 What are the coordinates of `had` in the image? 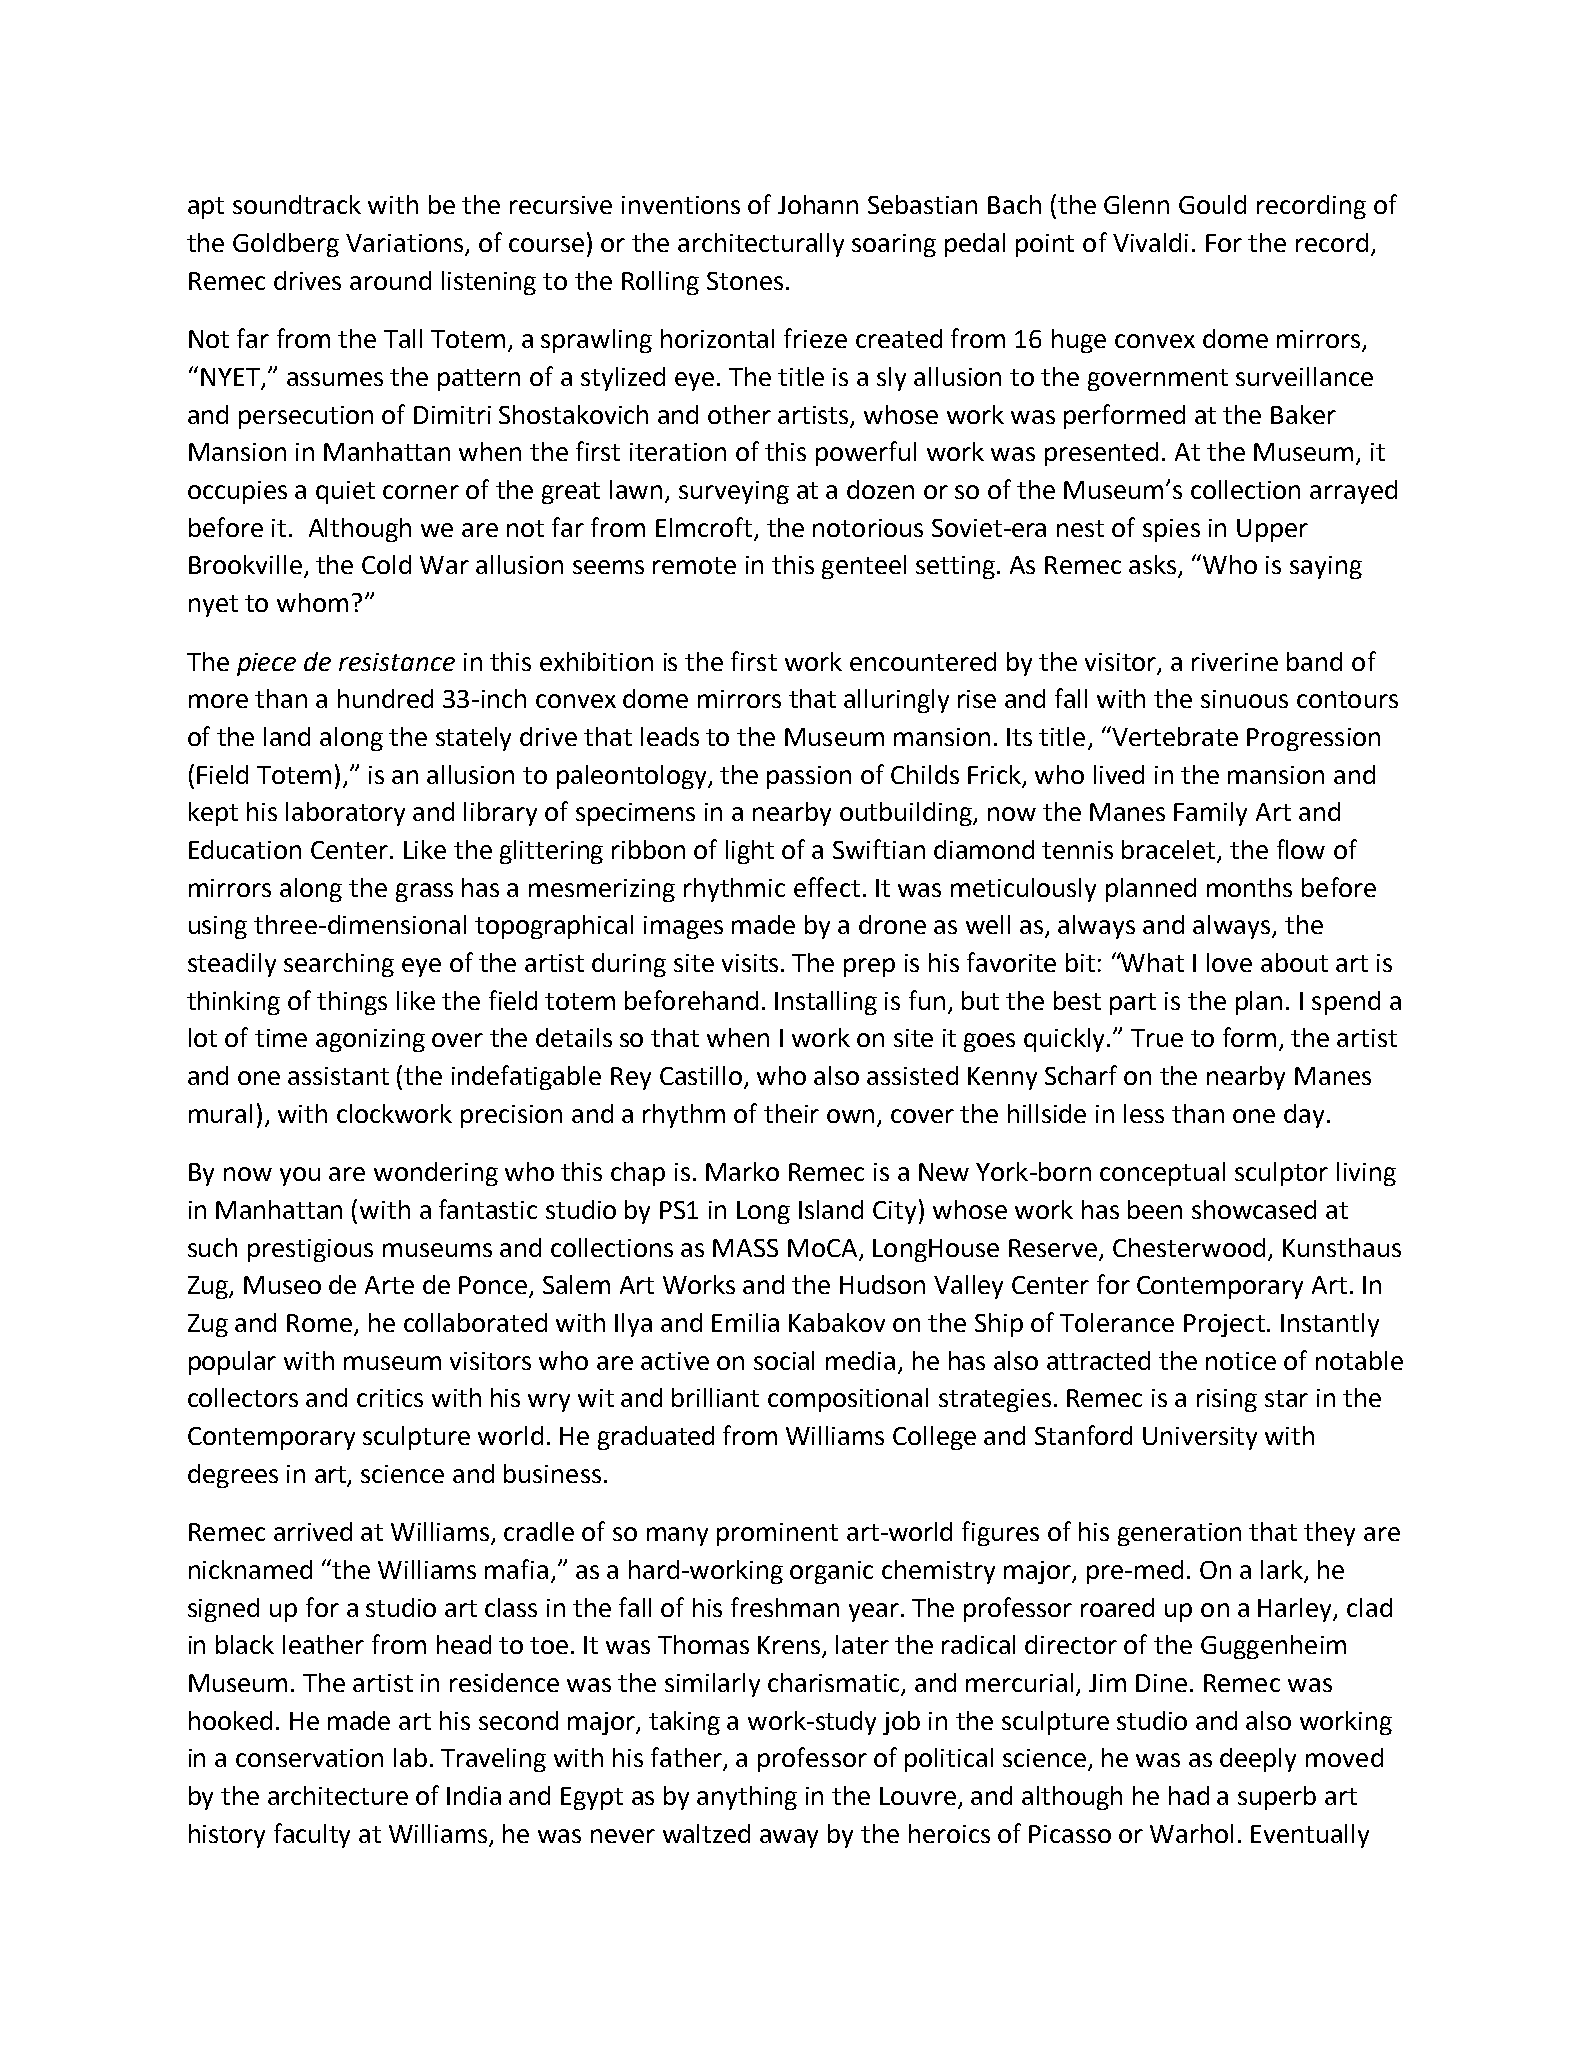 It's located at (1189, 1795).
